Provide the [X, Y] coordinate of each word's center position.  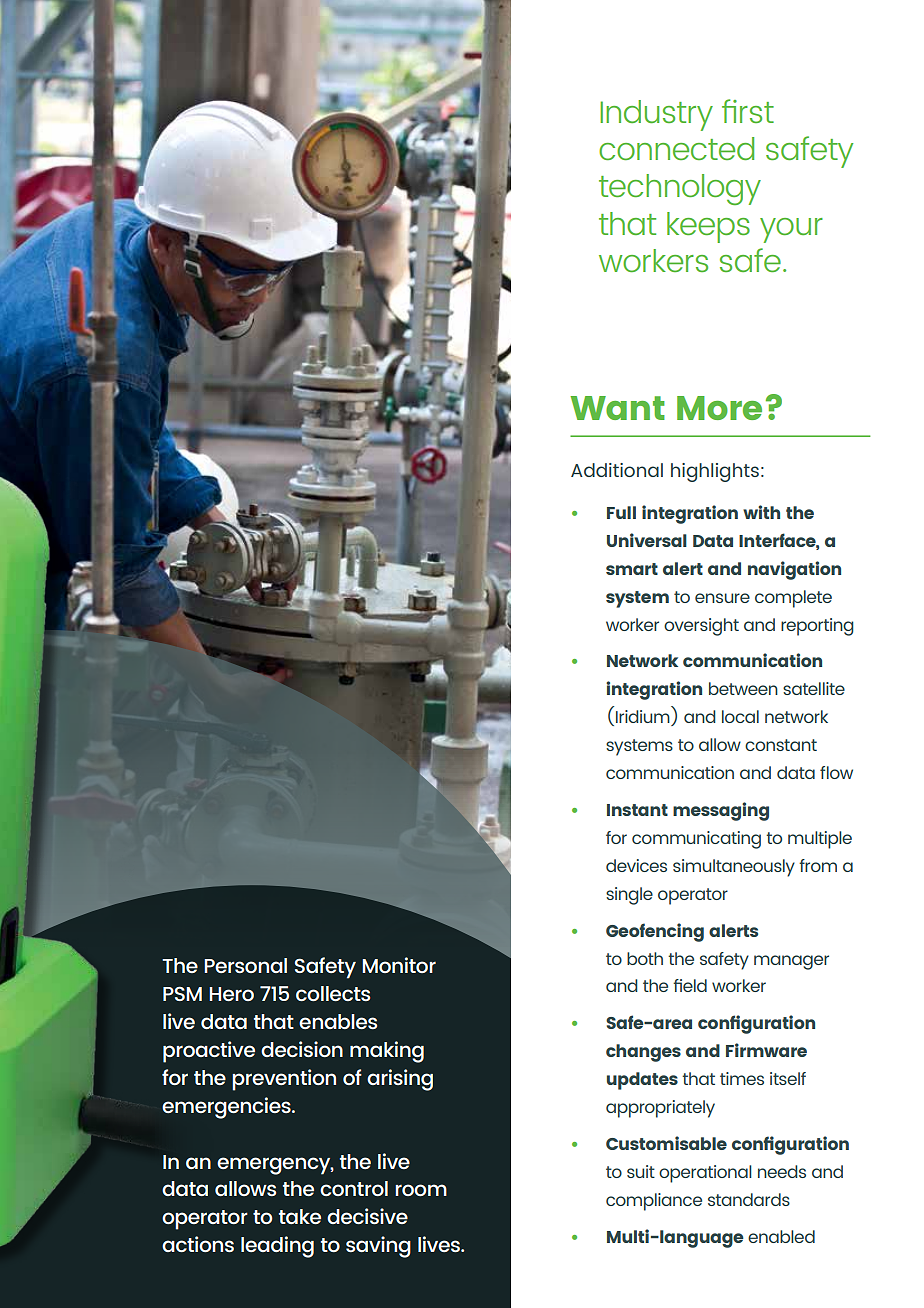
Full [621, 512]
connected [676, 148]
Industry [656, 115]
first [748, 111]
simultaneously [734, 868]
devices [636, 865]
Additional [617, 470]
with [761, 512]
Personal [245, 965]
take [300, 1216]
